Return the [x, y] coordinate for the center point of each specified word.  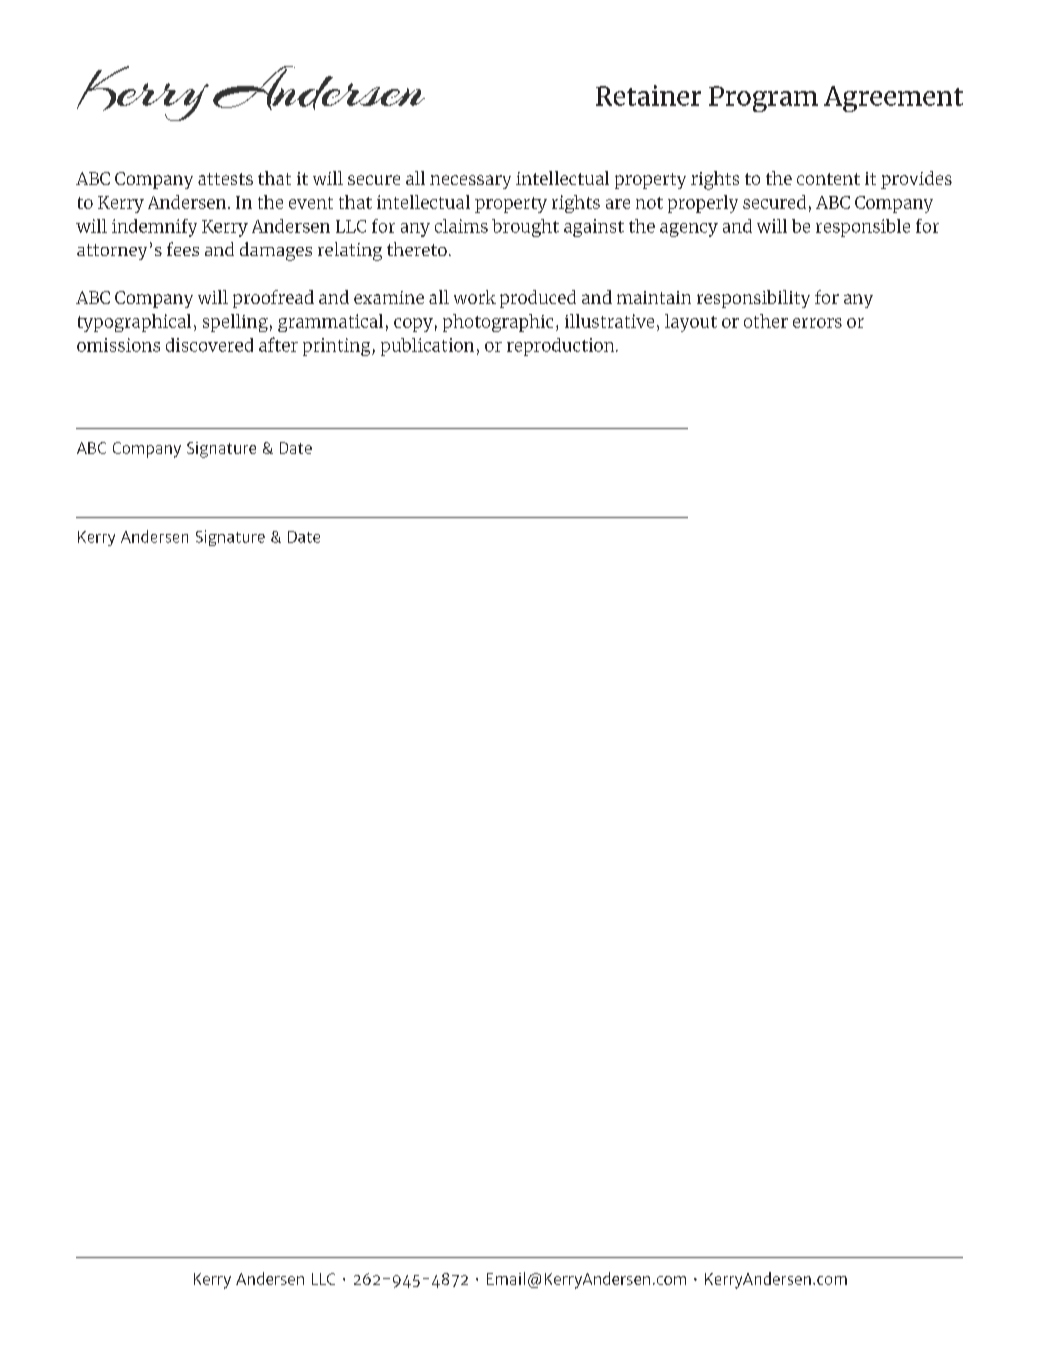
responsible [863, 228]
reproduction [562, 347]
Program [763, 99]
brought [525, 228]
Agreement [893, 99]
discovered [209, 345]
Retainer [648, 95]
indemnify [154, 228]
